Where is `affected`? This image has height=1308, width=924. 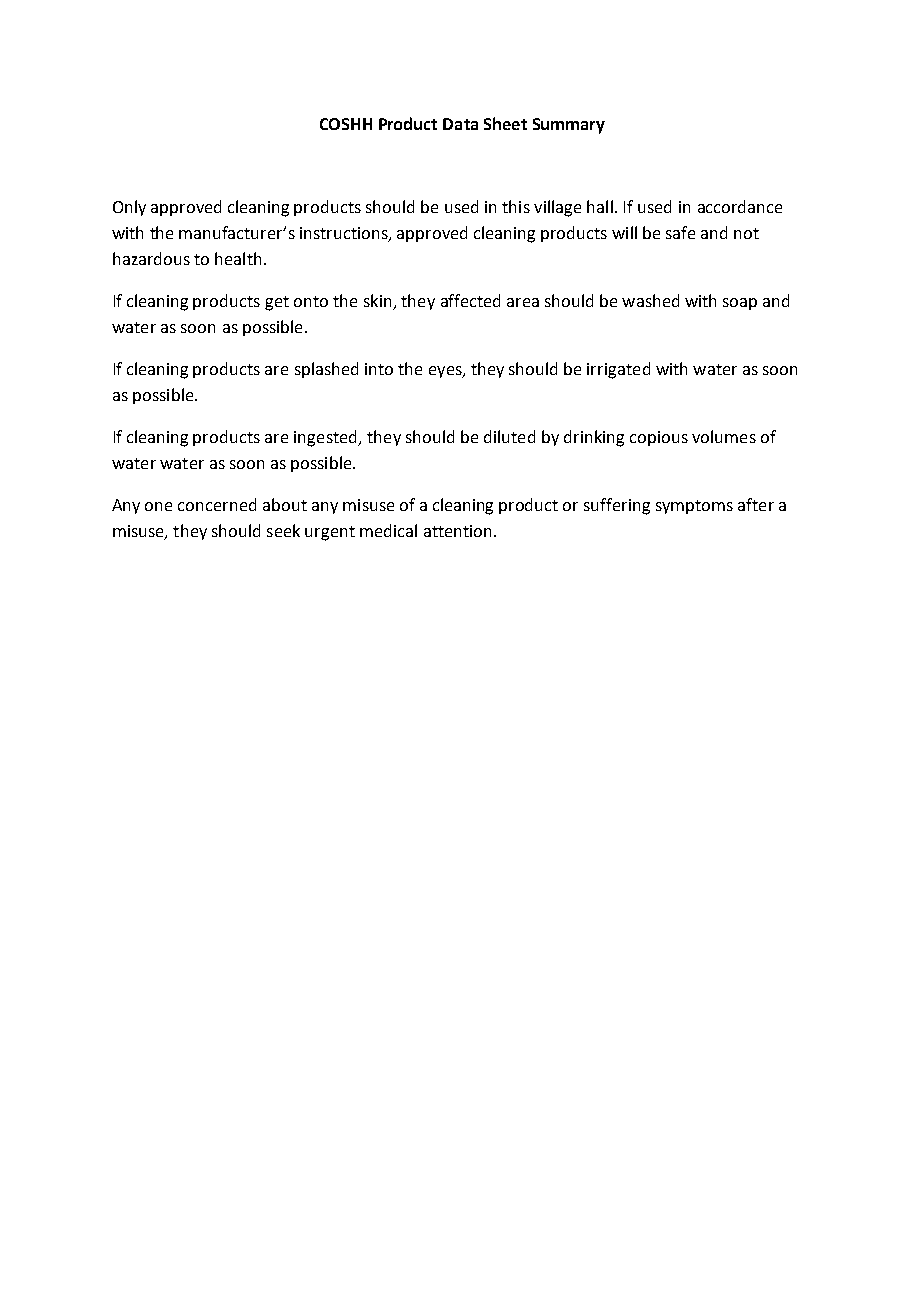 affected is located at coordinates (470, 300).
